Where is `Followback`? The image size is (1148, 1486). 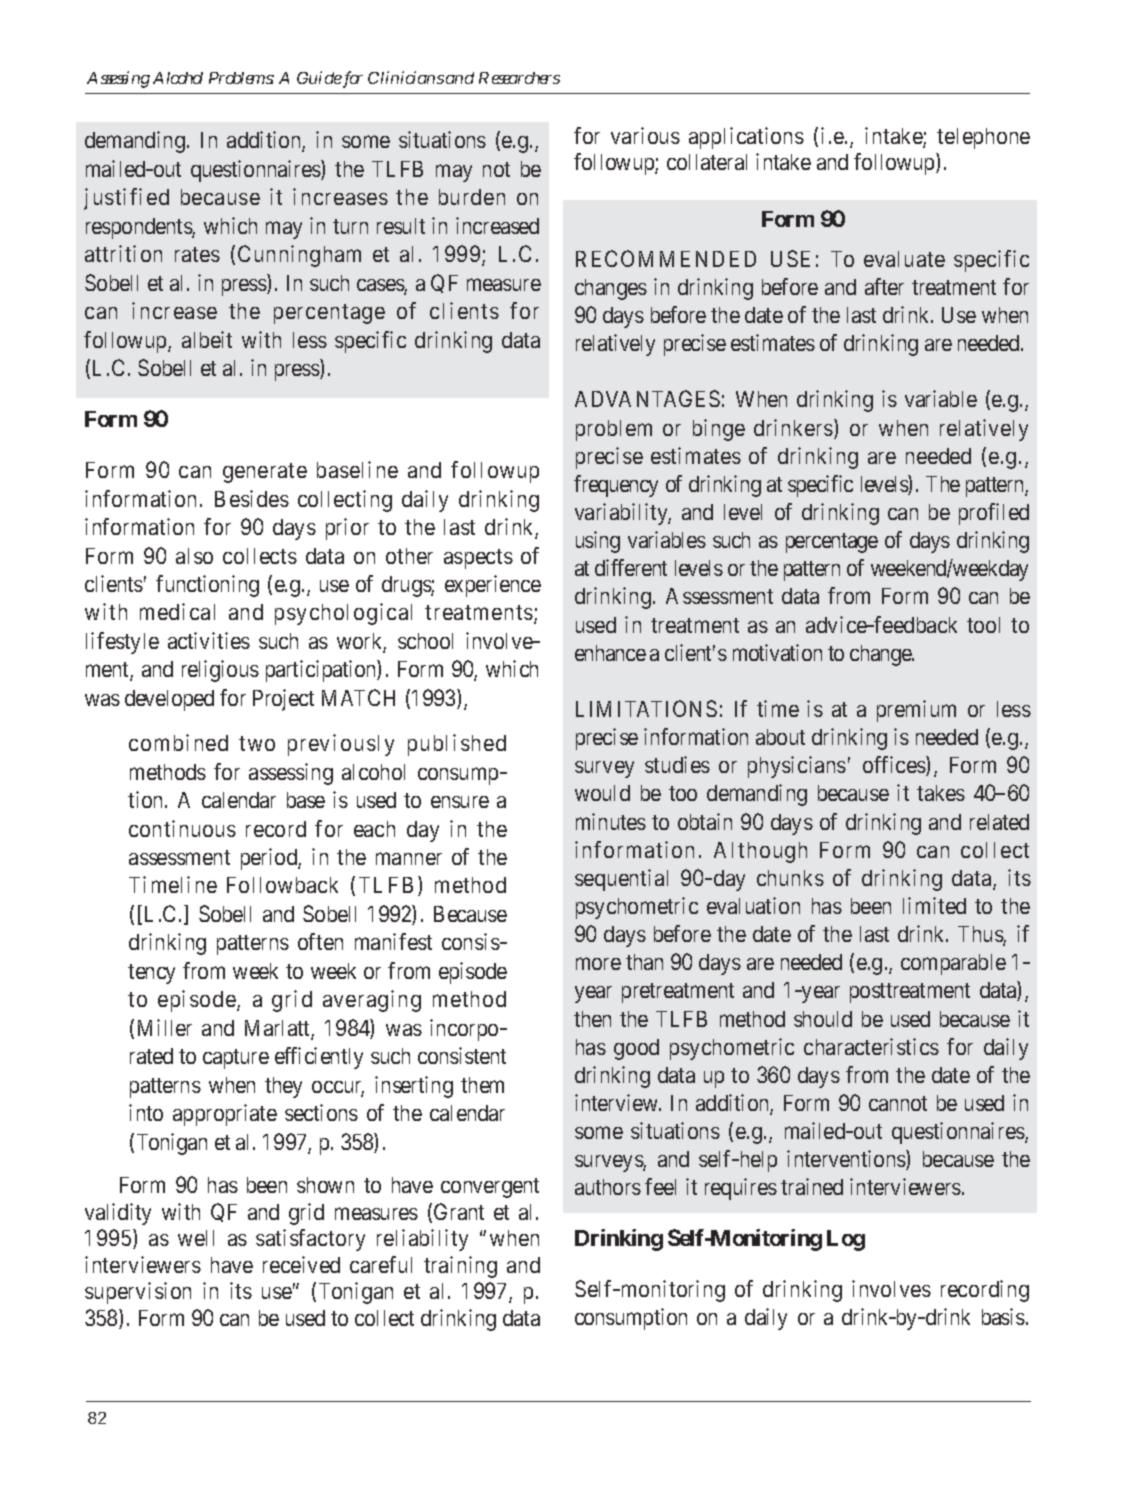
Followback is located at coordinates (282, 885).
